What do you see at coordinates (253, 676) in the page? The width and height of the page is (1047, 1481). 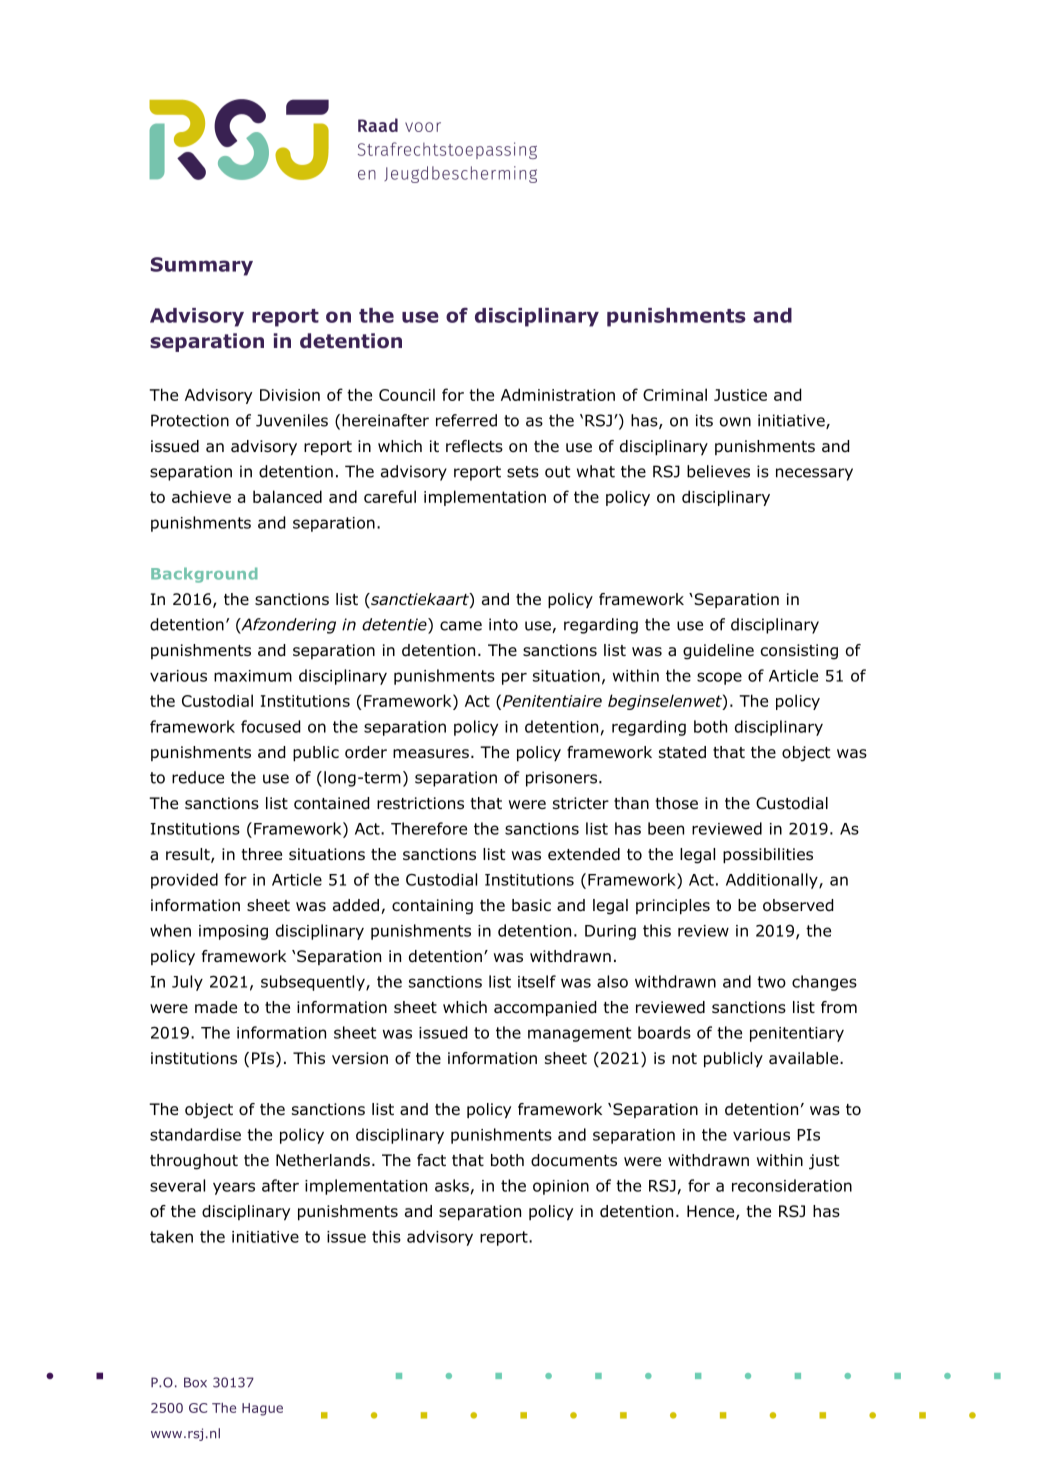 I see `maximum` at bounding box center [253, 676].
